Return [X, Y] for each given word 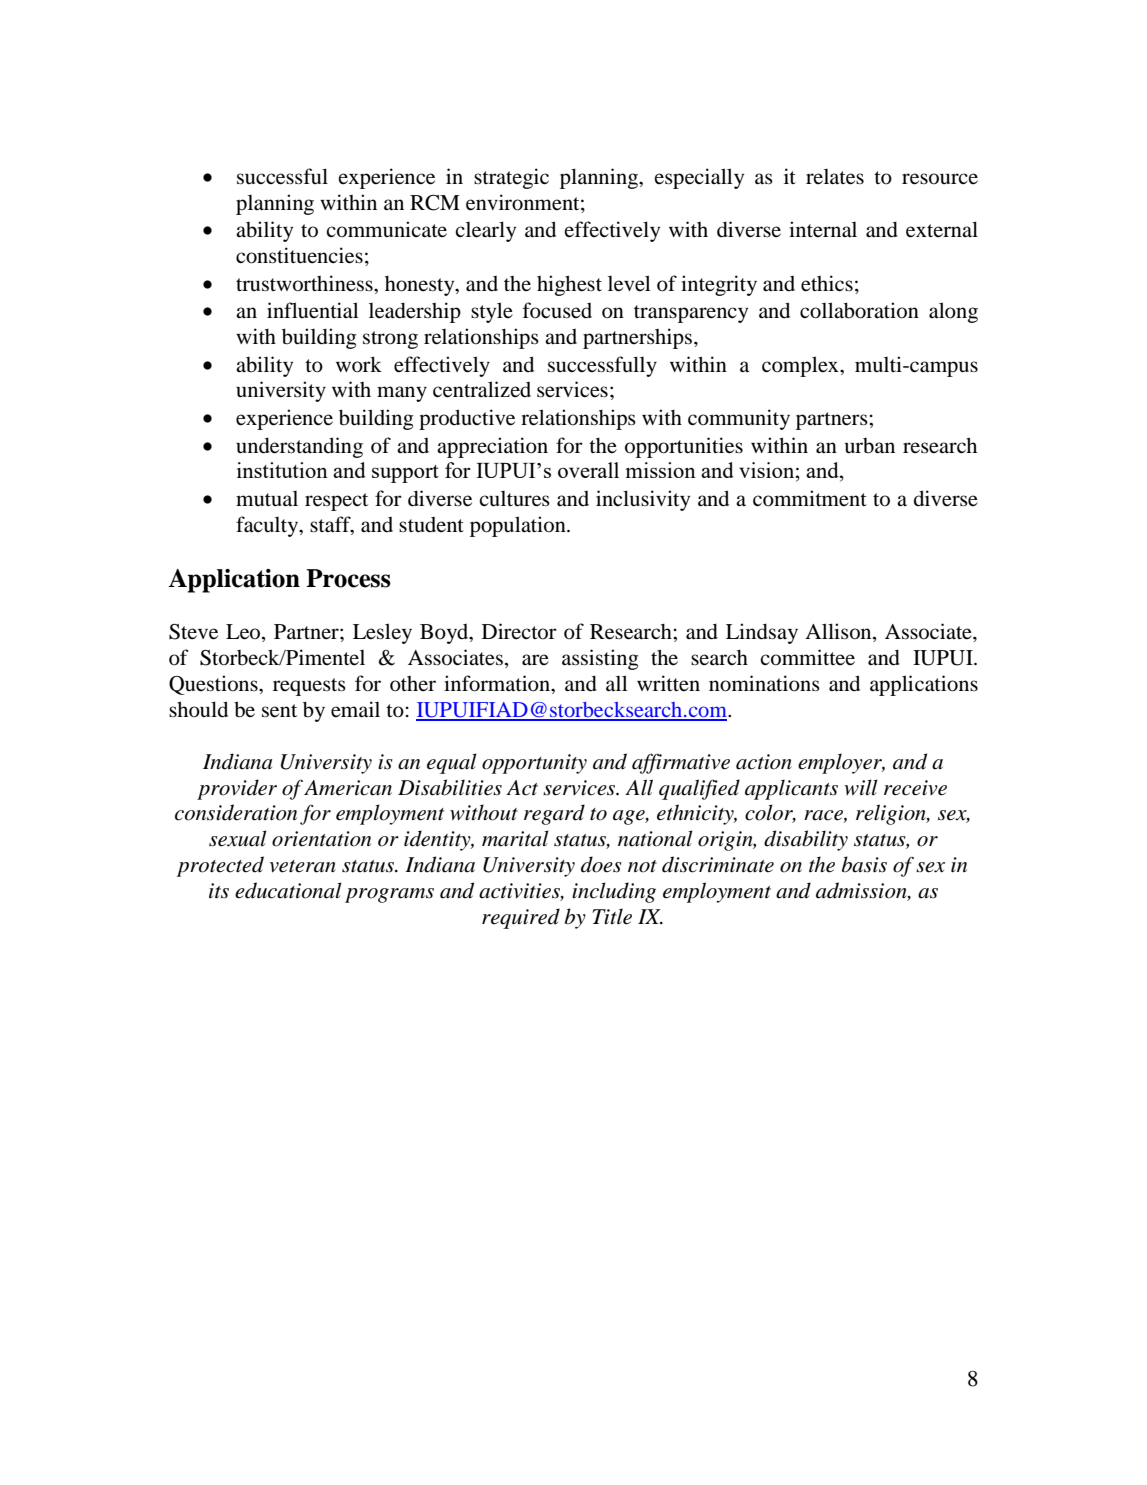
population [519, 526]
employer [841, 763]
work [359, 364]
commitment [810, 498]
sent [279, 711]
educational [288, 890]
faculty [268, 526]
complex [801, 366]
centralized [482, 389]
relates [835, 177]
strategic [511, 178]
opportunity [534, 764]
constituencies [299, 255]
